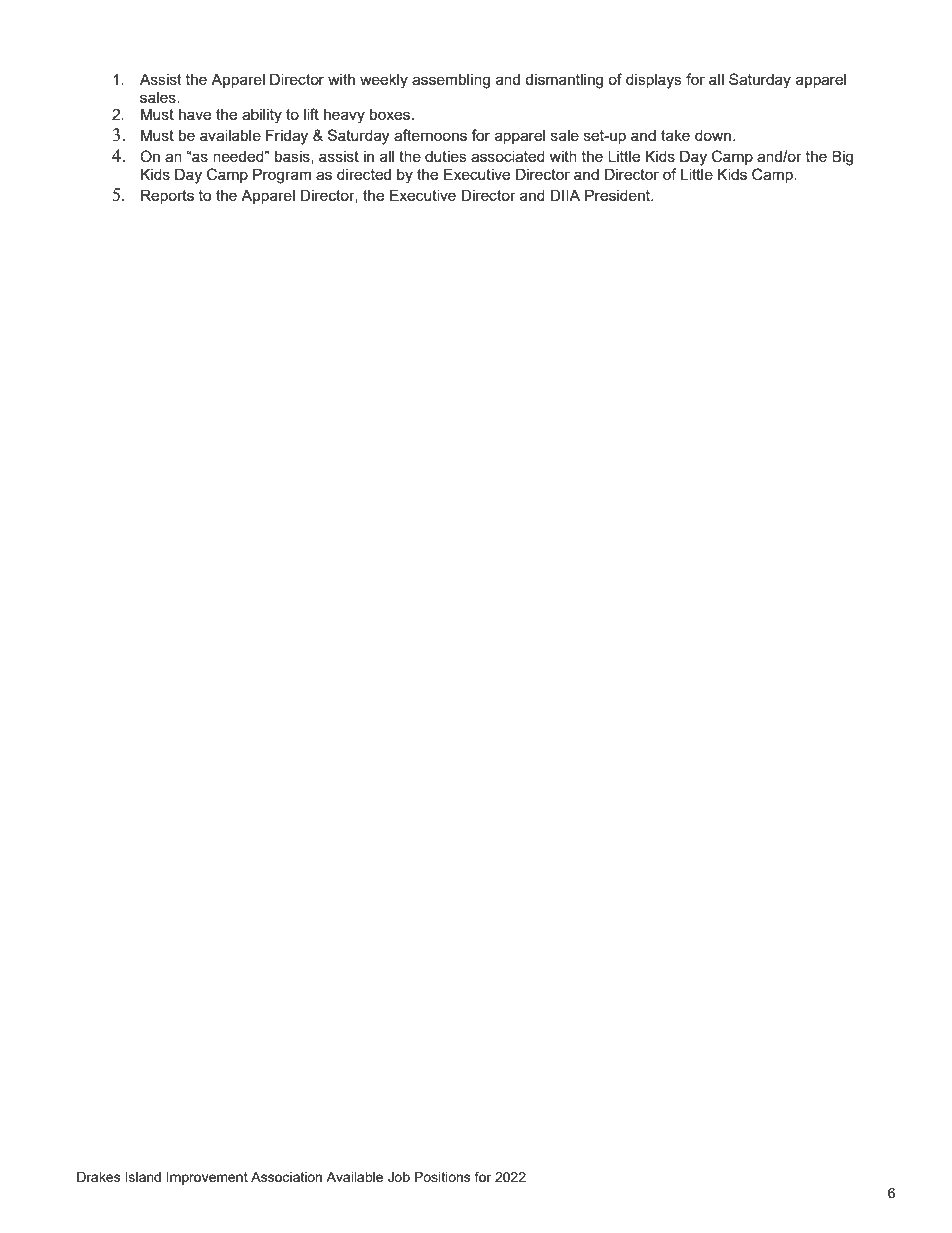  I want to click on President, so click(619, 195).
